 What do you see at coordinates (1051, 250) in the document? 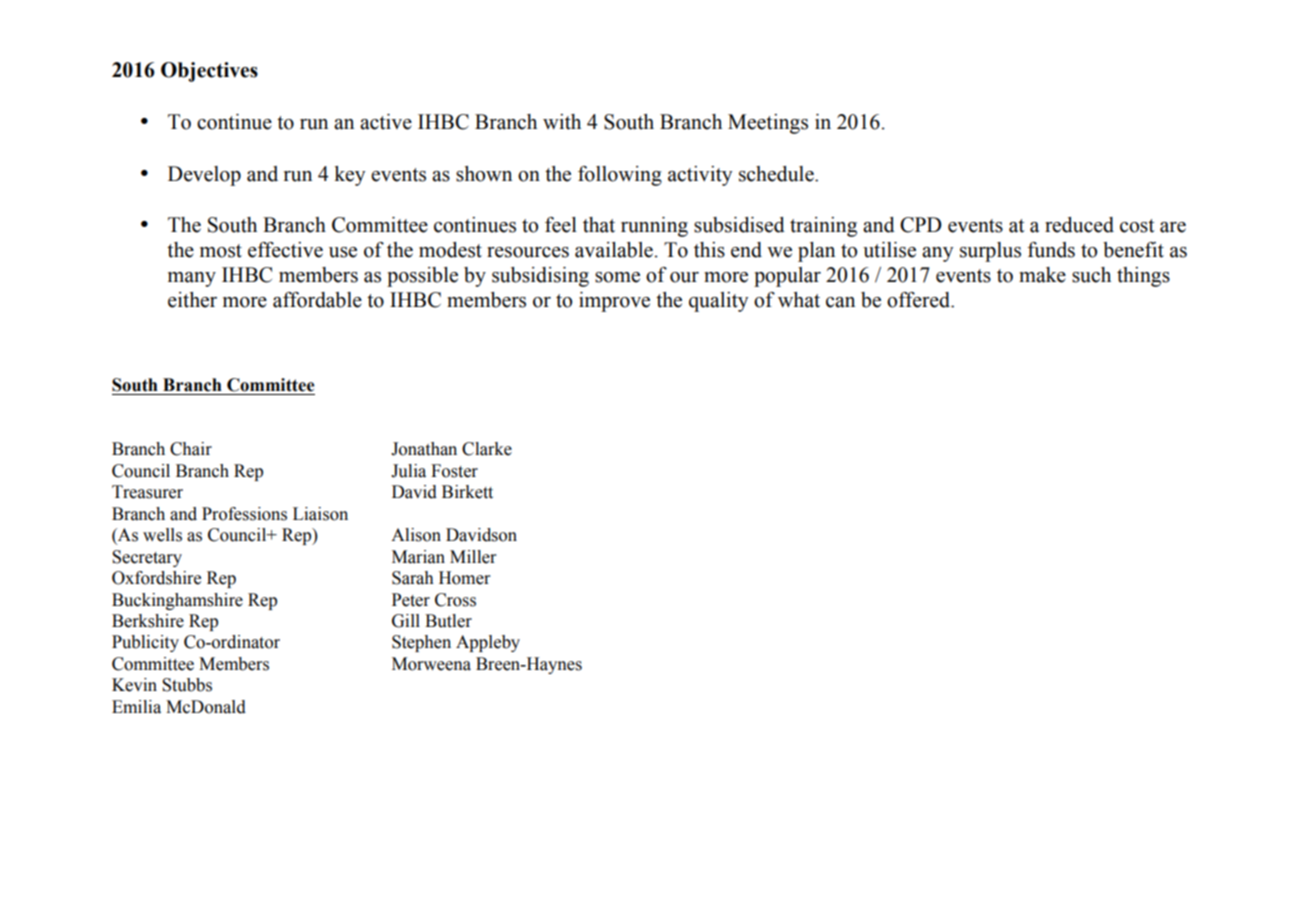
I see `funds` at bounding box center [1051, 250].
